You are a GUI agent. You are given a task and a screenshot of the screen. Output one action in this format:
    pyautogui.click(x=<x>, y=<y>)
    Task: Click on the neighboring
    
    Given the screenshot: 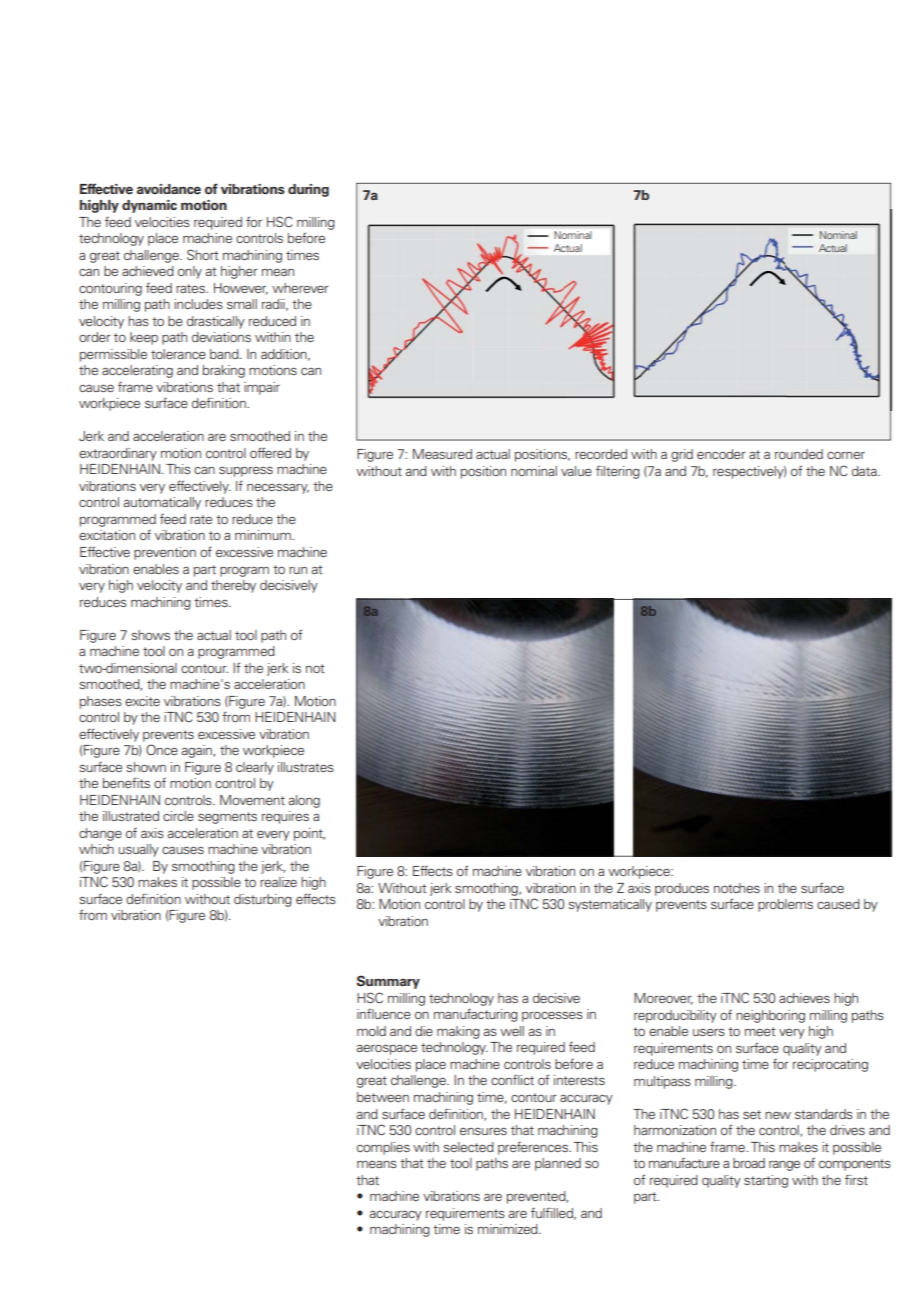 What is the action you would take?
    pyautogui.click(x=770, y=1016)
